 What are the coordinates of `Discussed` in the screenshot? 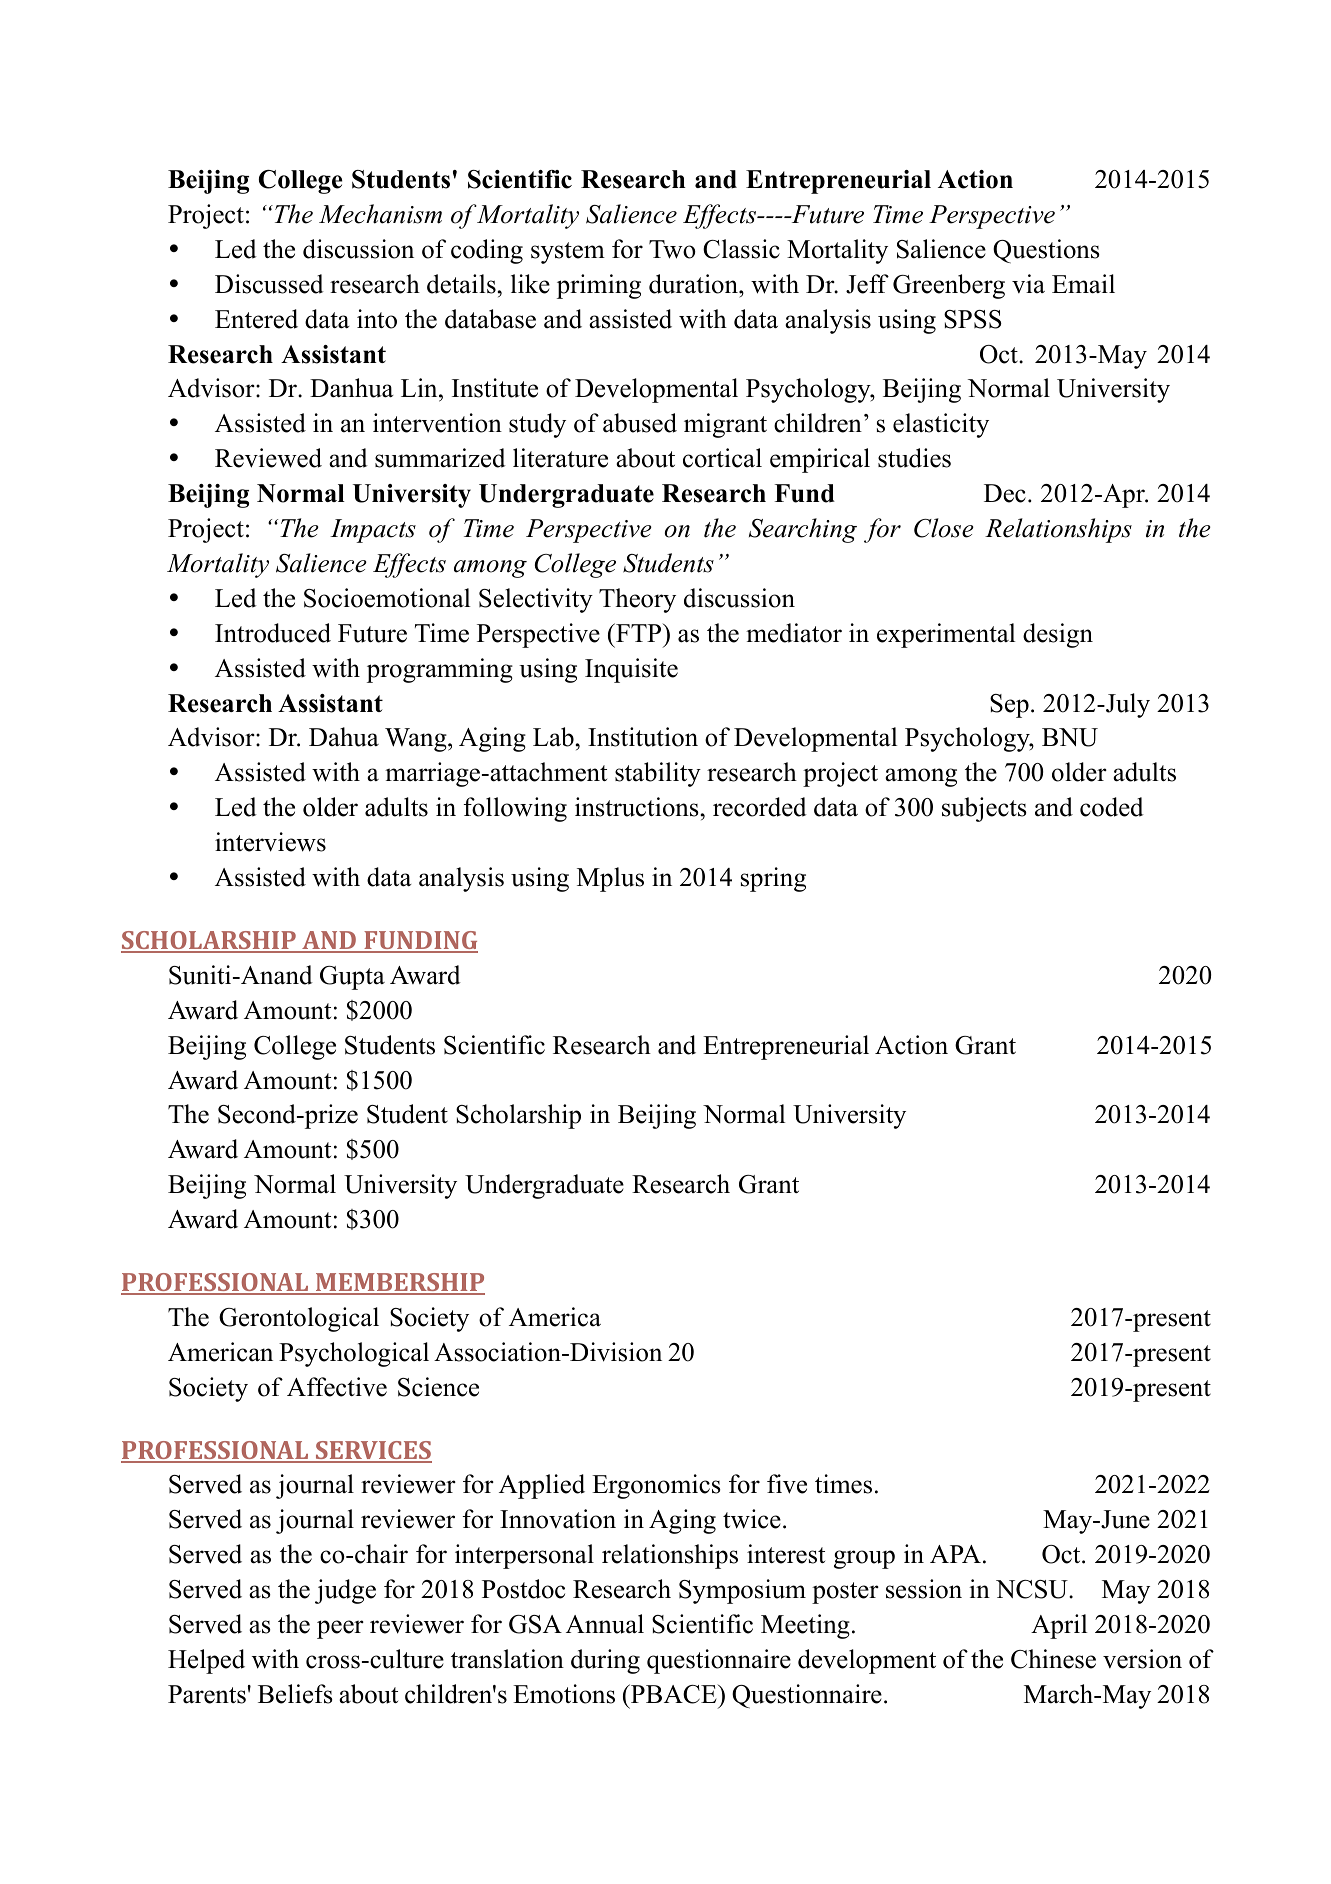 It's located at (269, 284).
